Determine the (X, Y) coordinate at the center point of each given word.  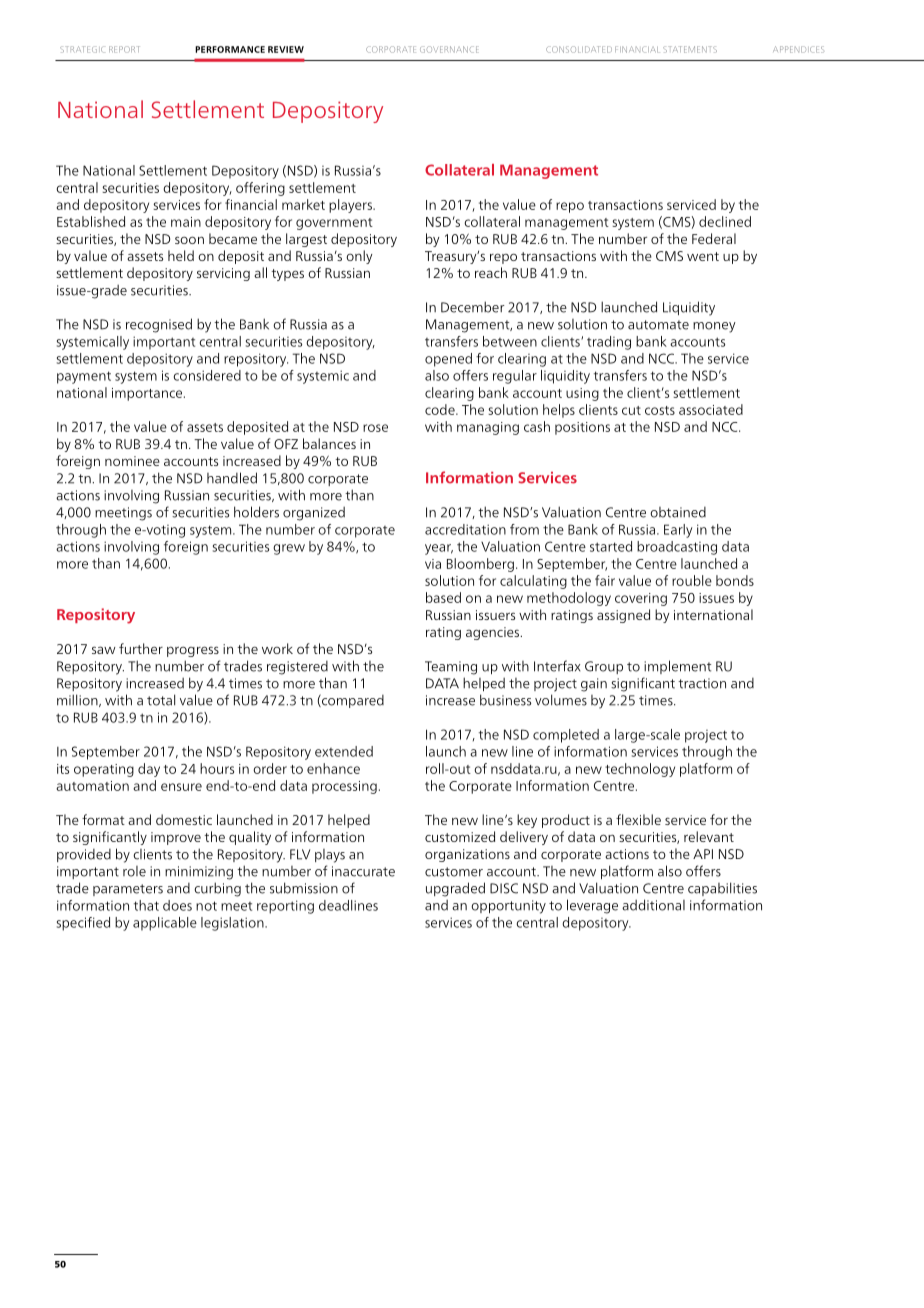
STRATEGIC (82, 49)
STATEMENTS (690, 49)
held (181, 255)
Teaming (451, 668)
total (161, 700)
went (703, 256)
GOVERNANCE (449, 49)
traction (702, 683)
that (146, 905)
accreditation (465, 529)
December (473, 307)
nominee (132, 461)
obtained (678, 512)
